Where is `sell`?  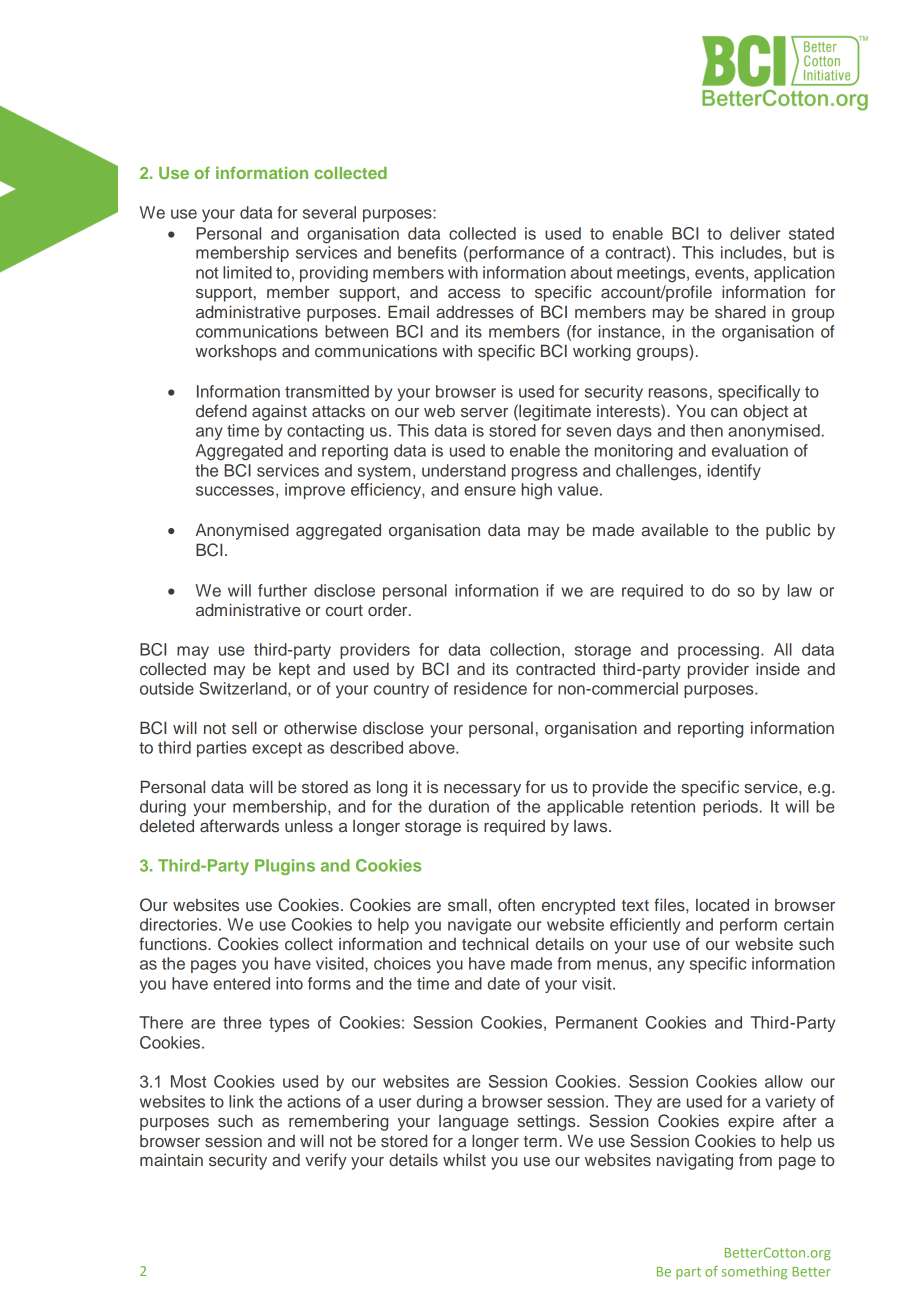 sell is located at coordinates (244, 728).
